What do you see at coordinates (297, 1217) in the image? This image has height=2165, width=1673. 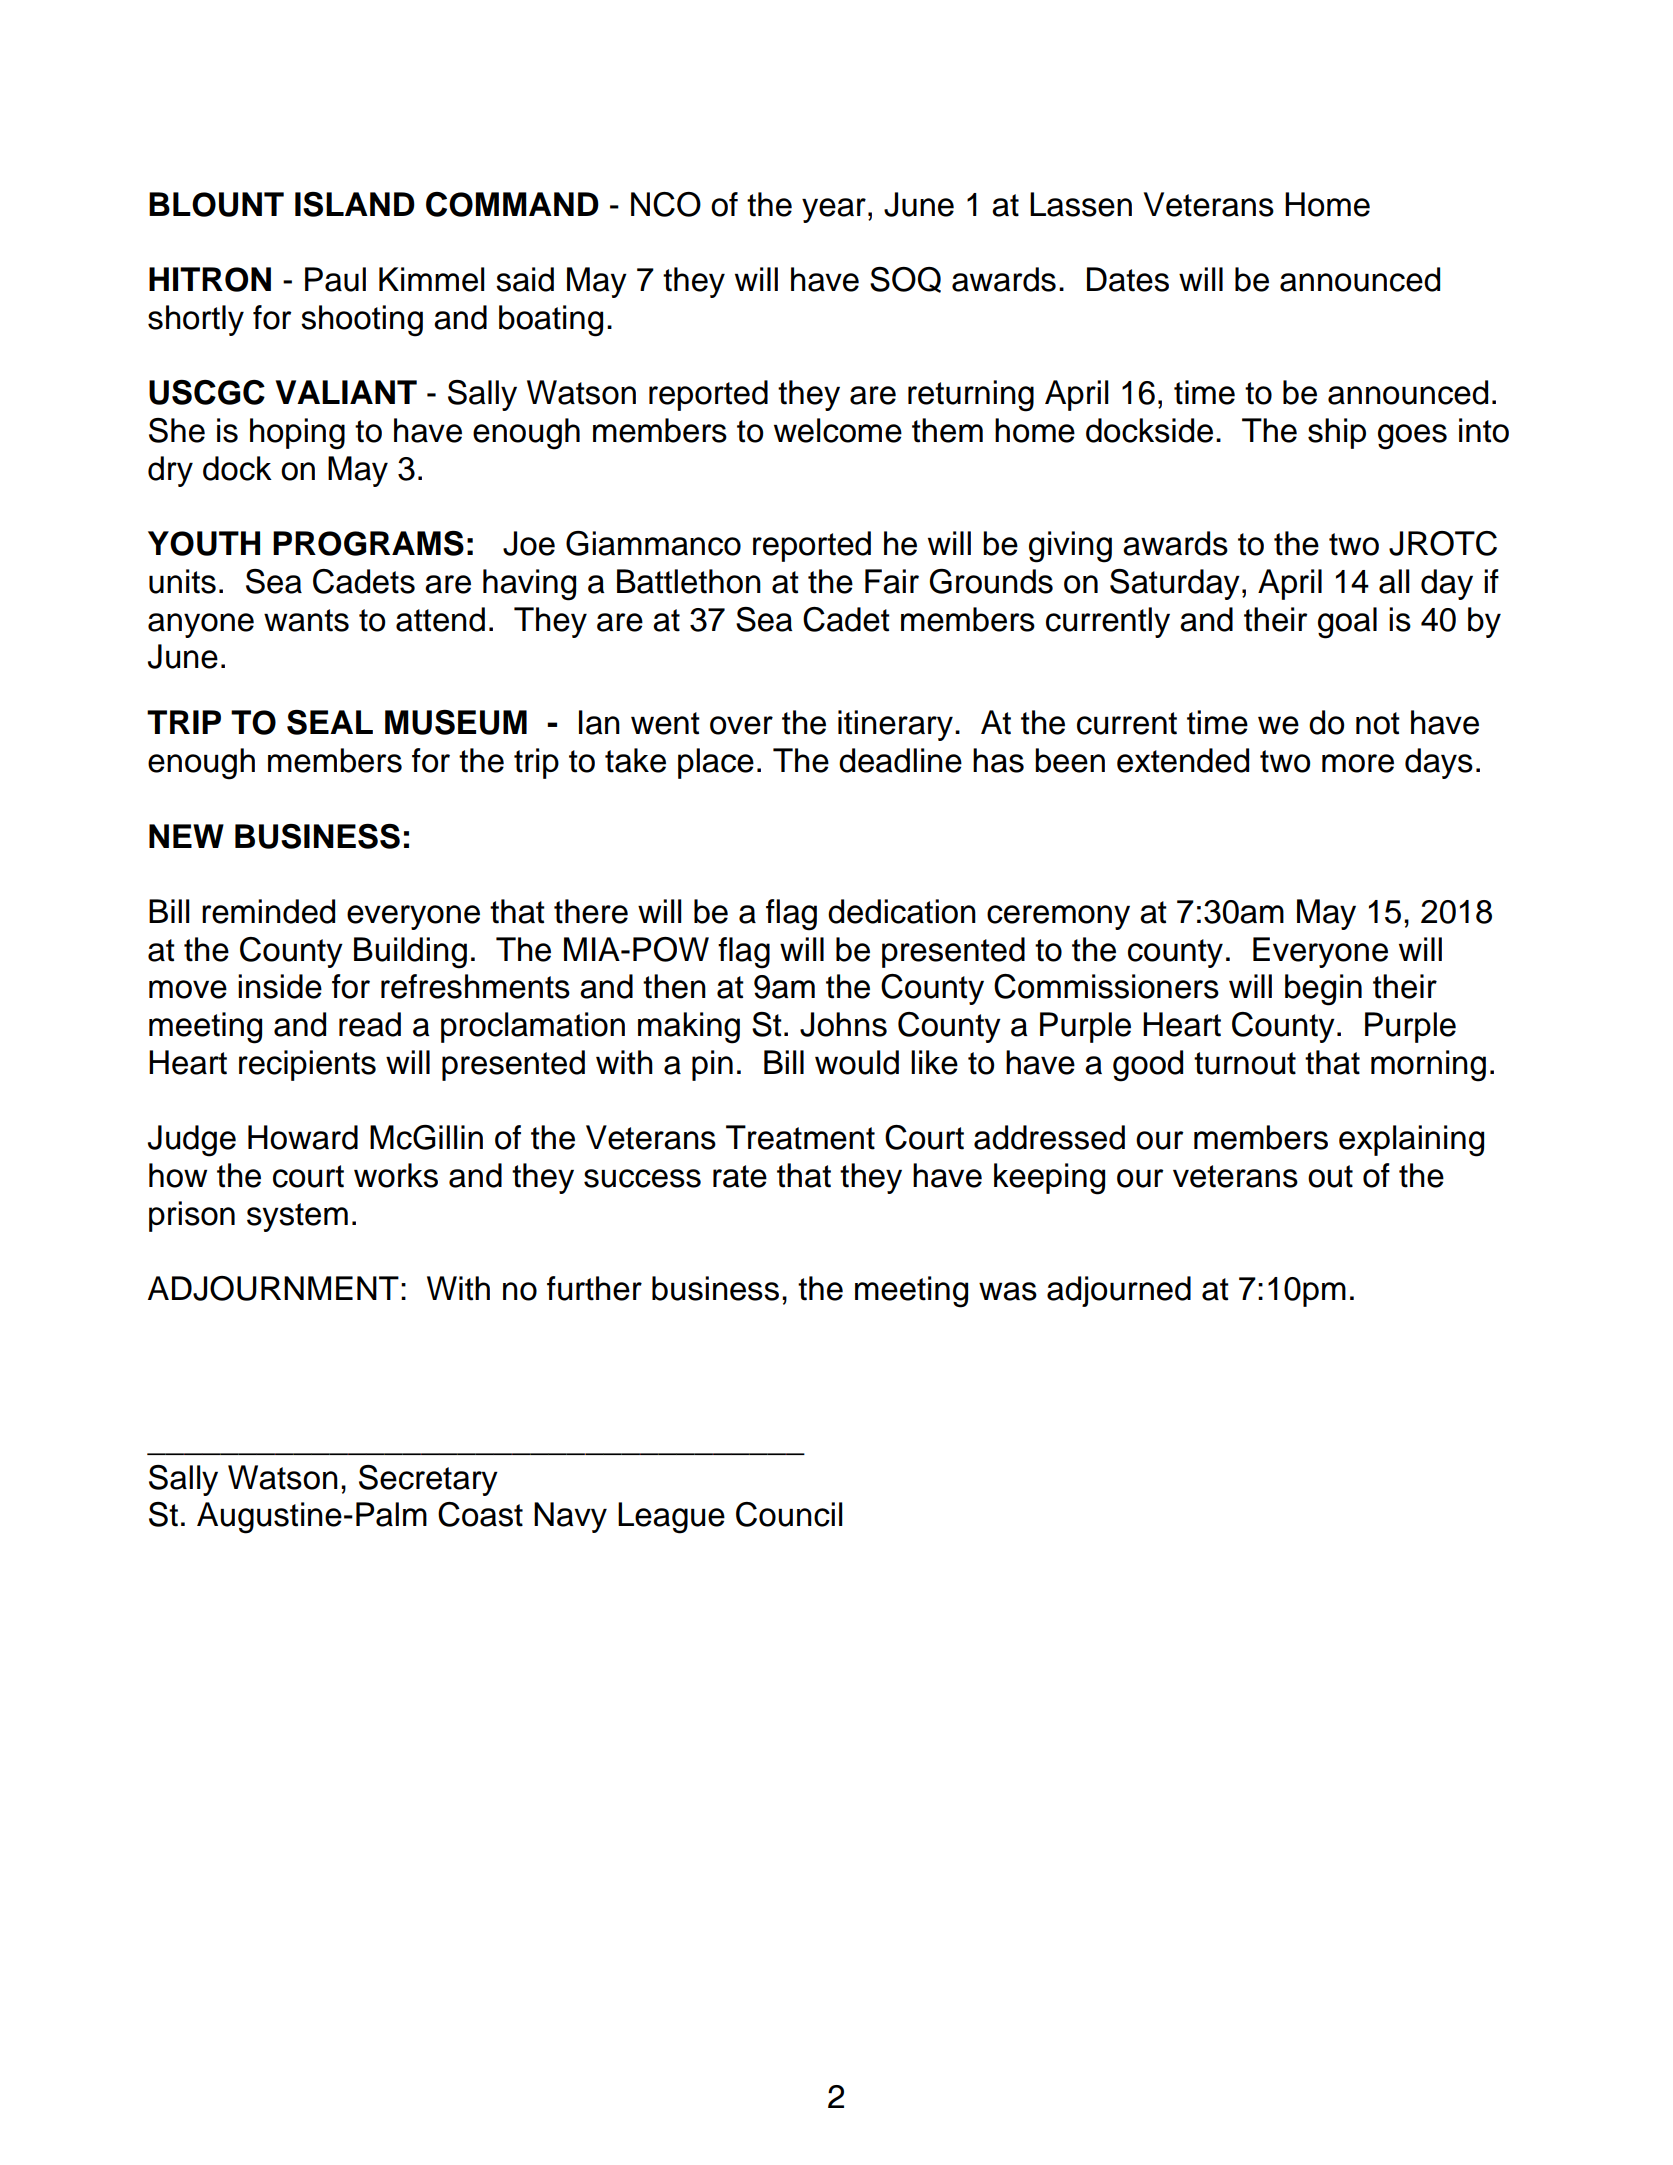 I see `system` at bounding box center [297, 1217].
